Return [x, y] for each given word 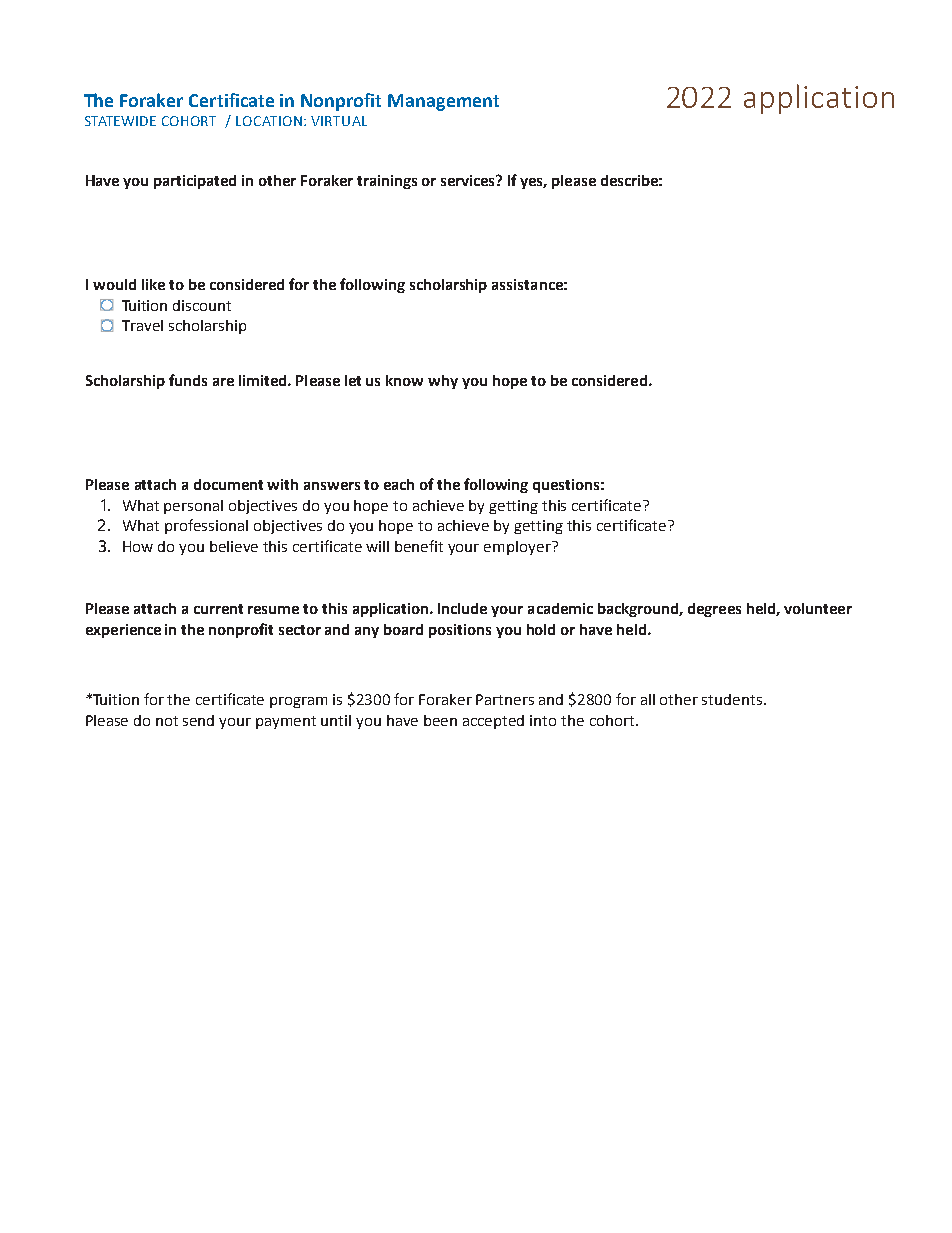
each [399, 484]
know [404, 380]
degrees [714, 610]
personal [193, 507]
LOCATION [269, 121]
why [443, 382]
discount [202, 305]
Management [443, 102]
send [198, 720]
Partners [505, 699]
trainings [387, 182]
